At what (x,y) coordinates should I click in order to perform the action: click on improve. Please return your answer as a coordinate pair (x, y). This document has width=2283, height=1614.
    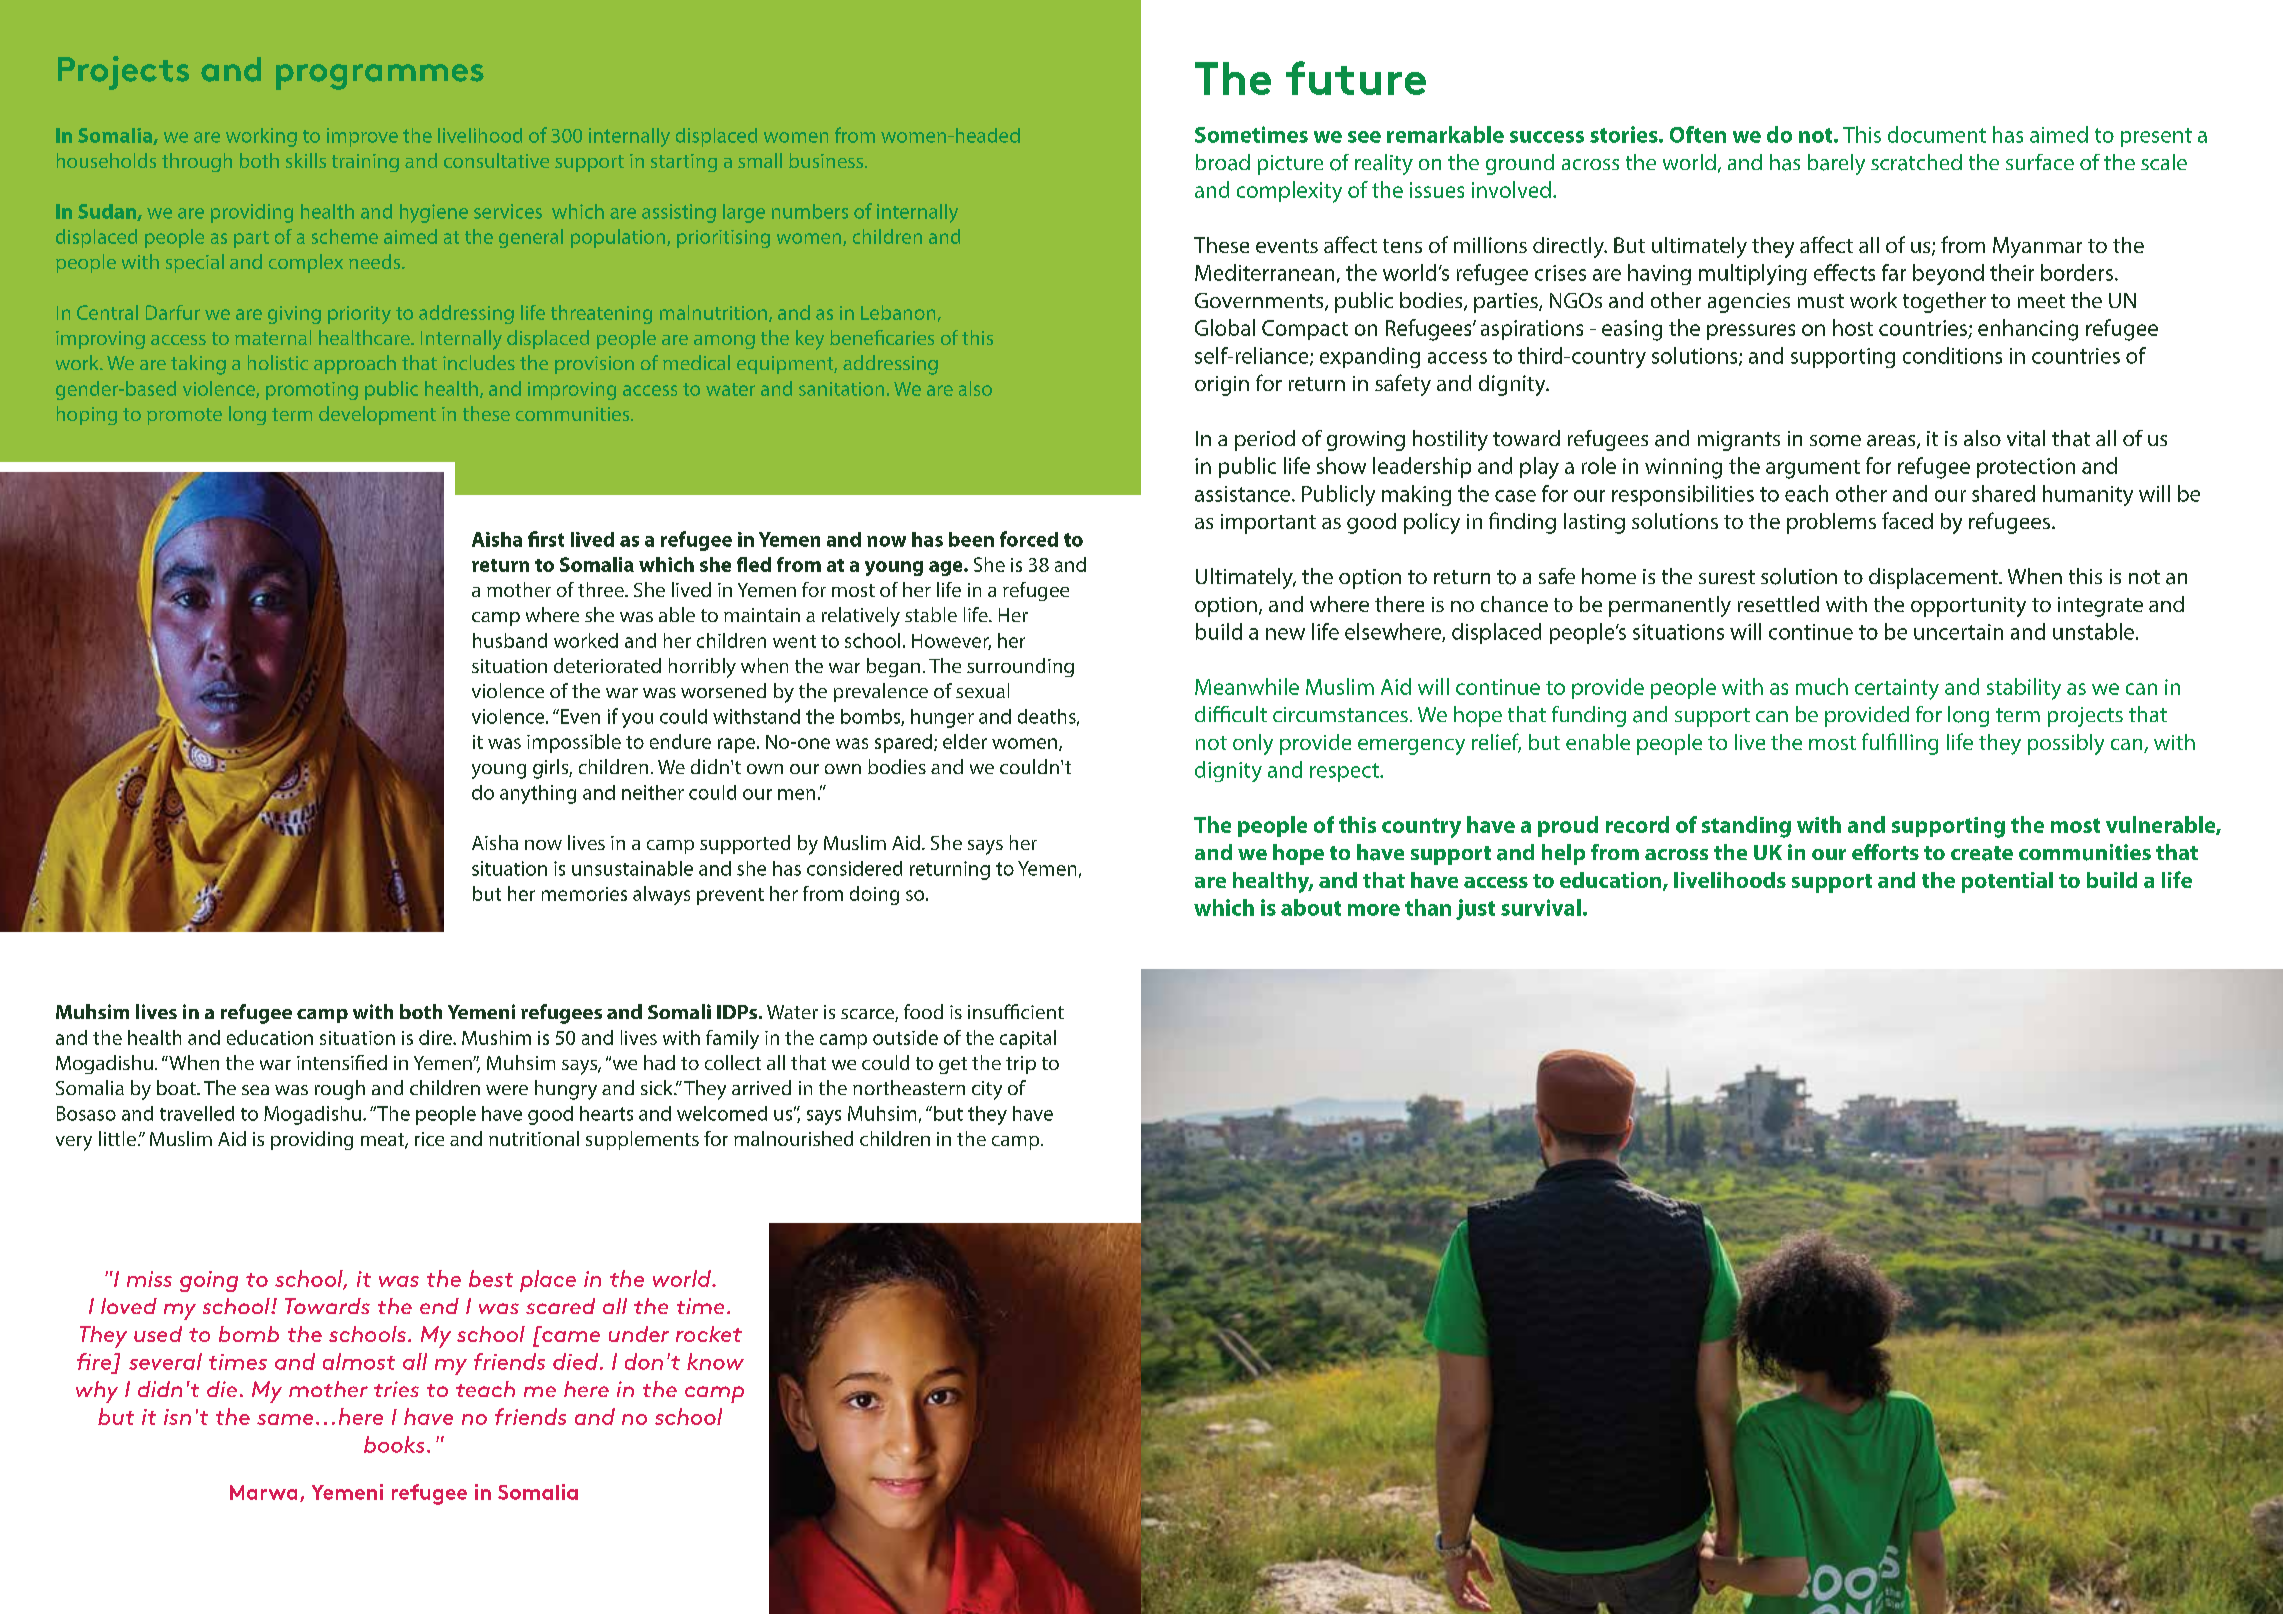
    Looking at the image, I should click on (362, 137).
